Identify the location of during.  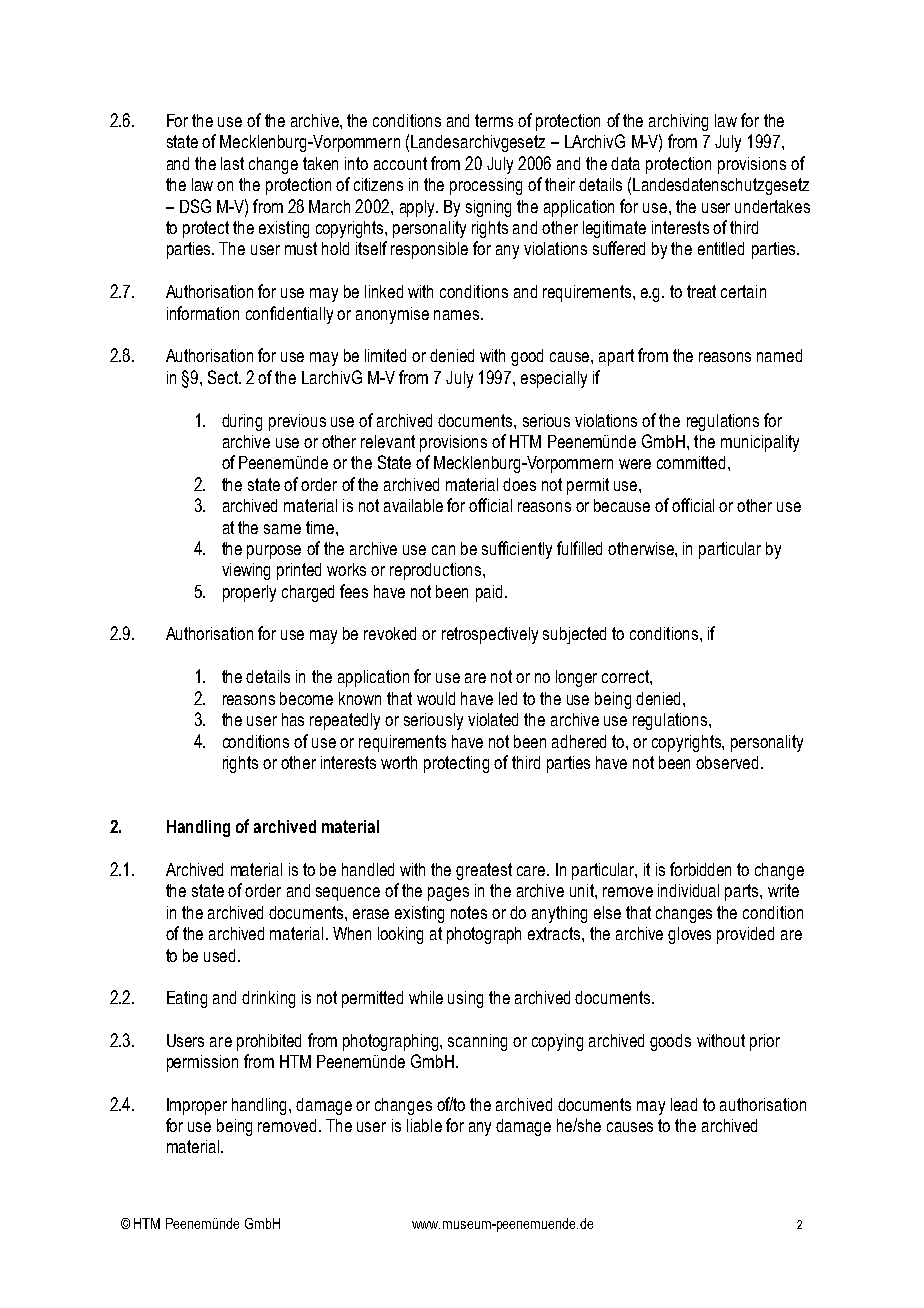
(242, 422).
